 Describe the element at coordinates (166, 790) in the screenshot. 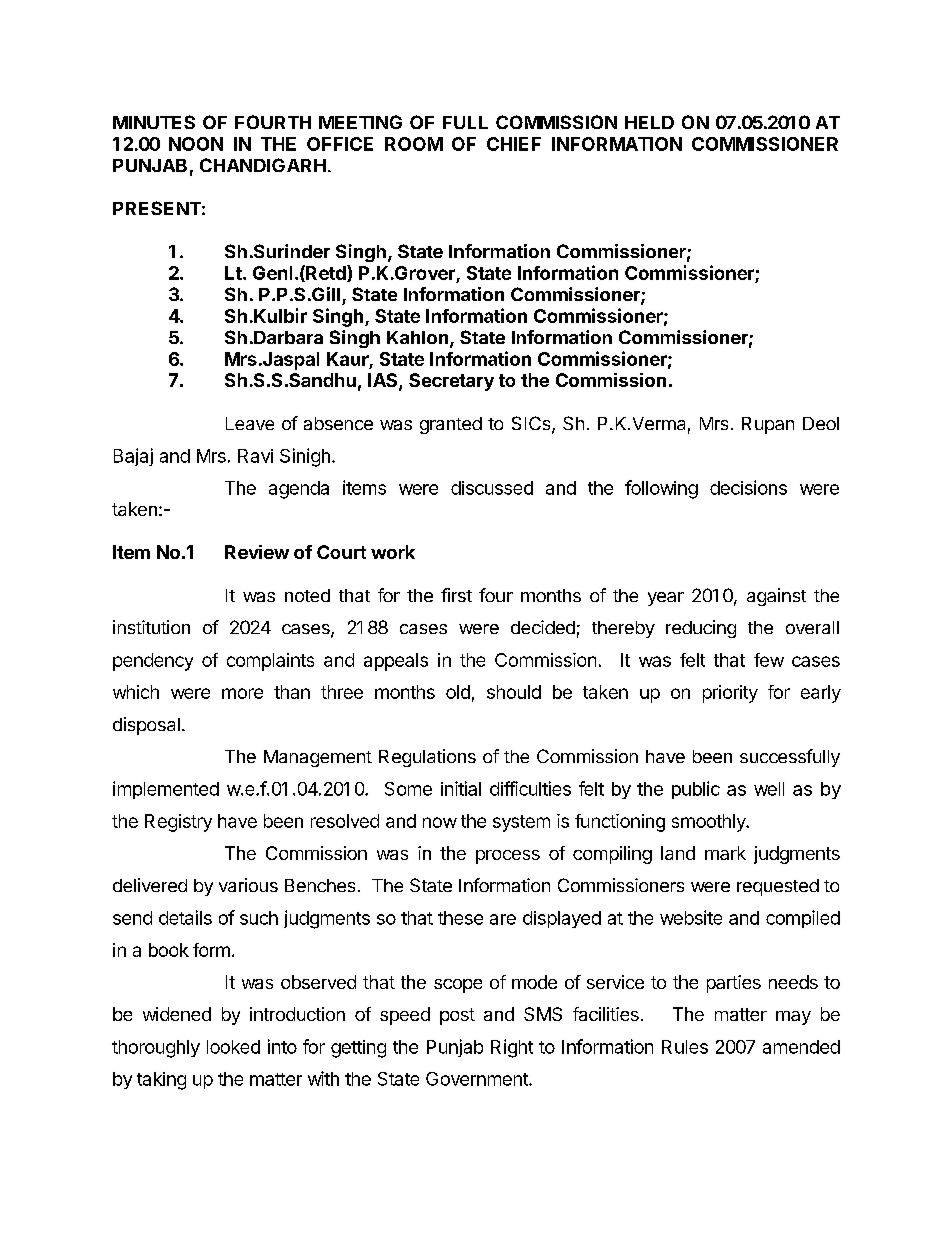

I see `implemented` at that location.
